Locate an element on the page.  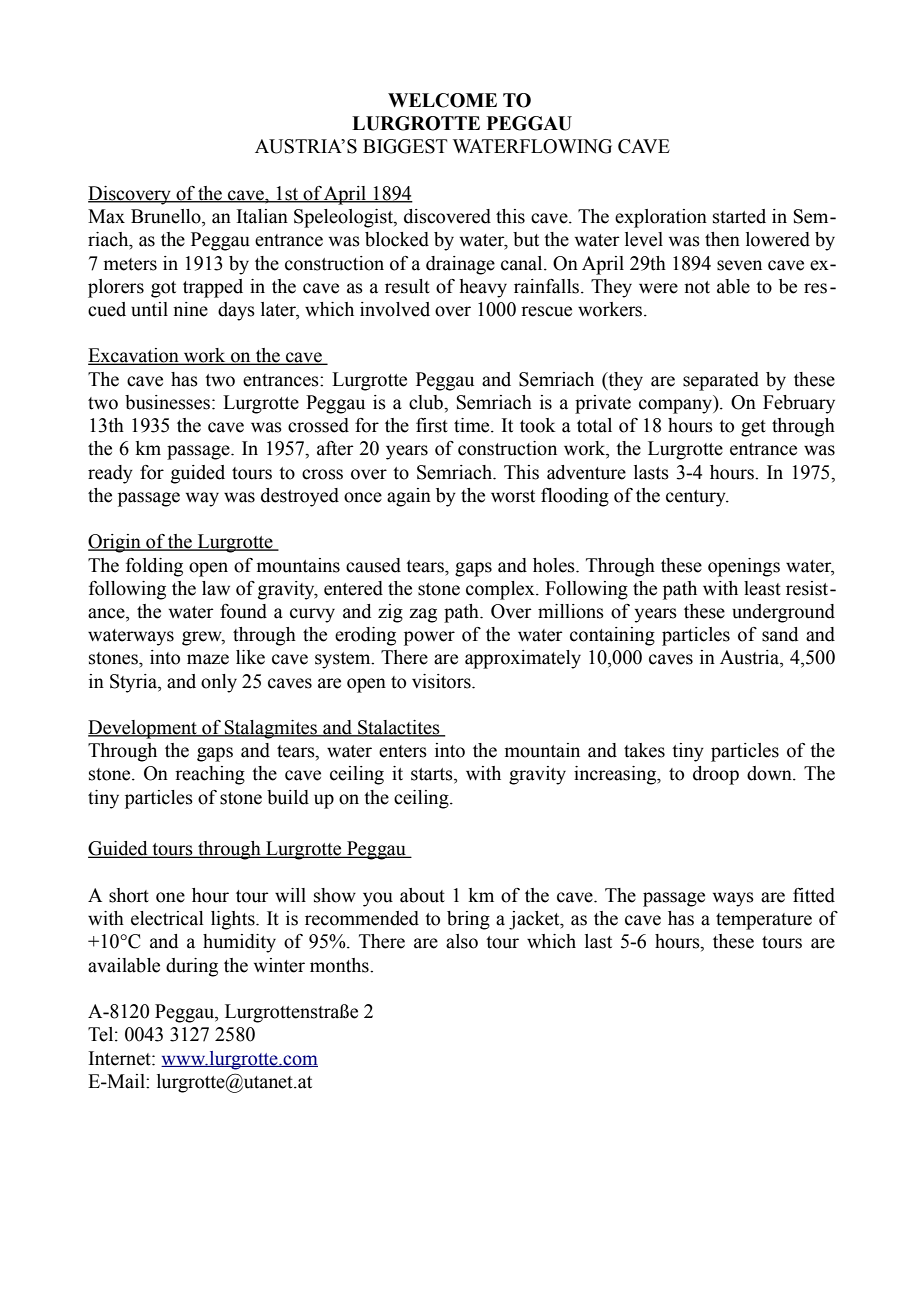
reaching is located at coordinates (210, 775).
